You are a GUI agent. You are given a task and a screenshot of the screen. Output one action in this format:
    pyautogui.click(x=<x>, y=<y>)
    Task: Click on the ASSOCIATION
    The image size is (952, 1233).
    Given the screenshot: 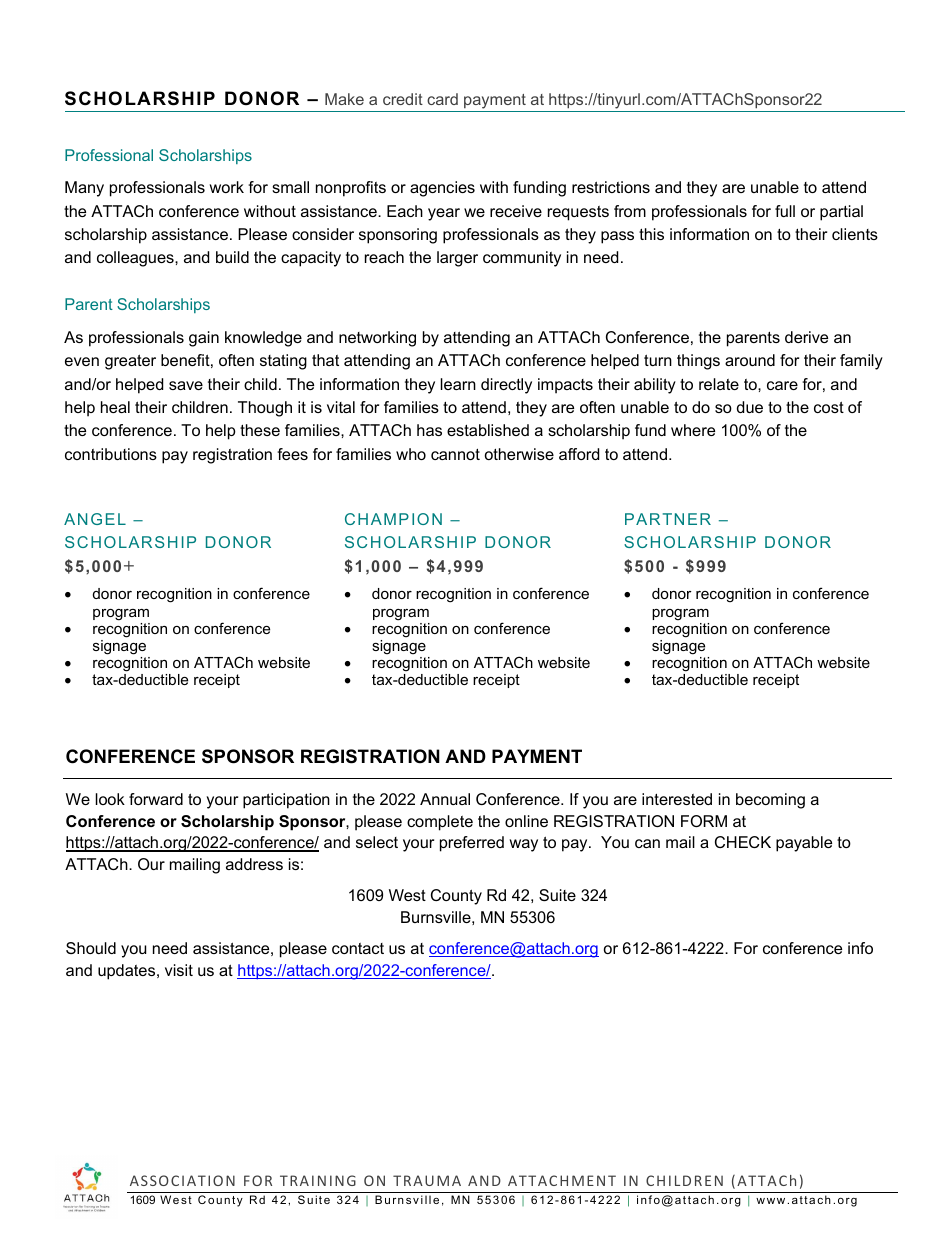 What is the action you would take?
    pyautogui.click(x=182, y=1180)
